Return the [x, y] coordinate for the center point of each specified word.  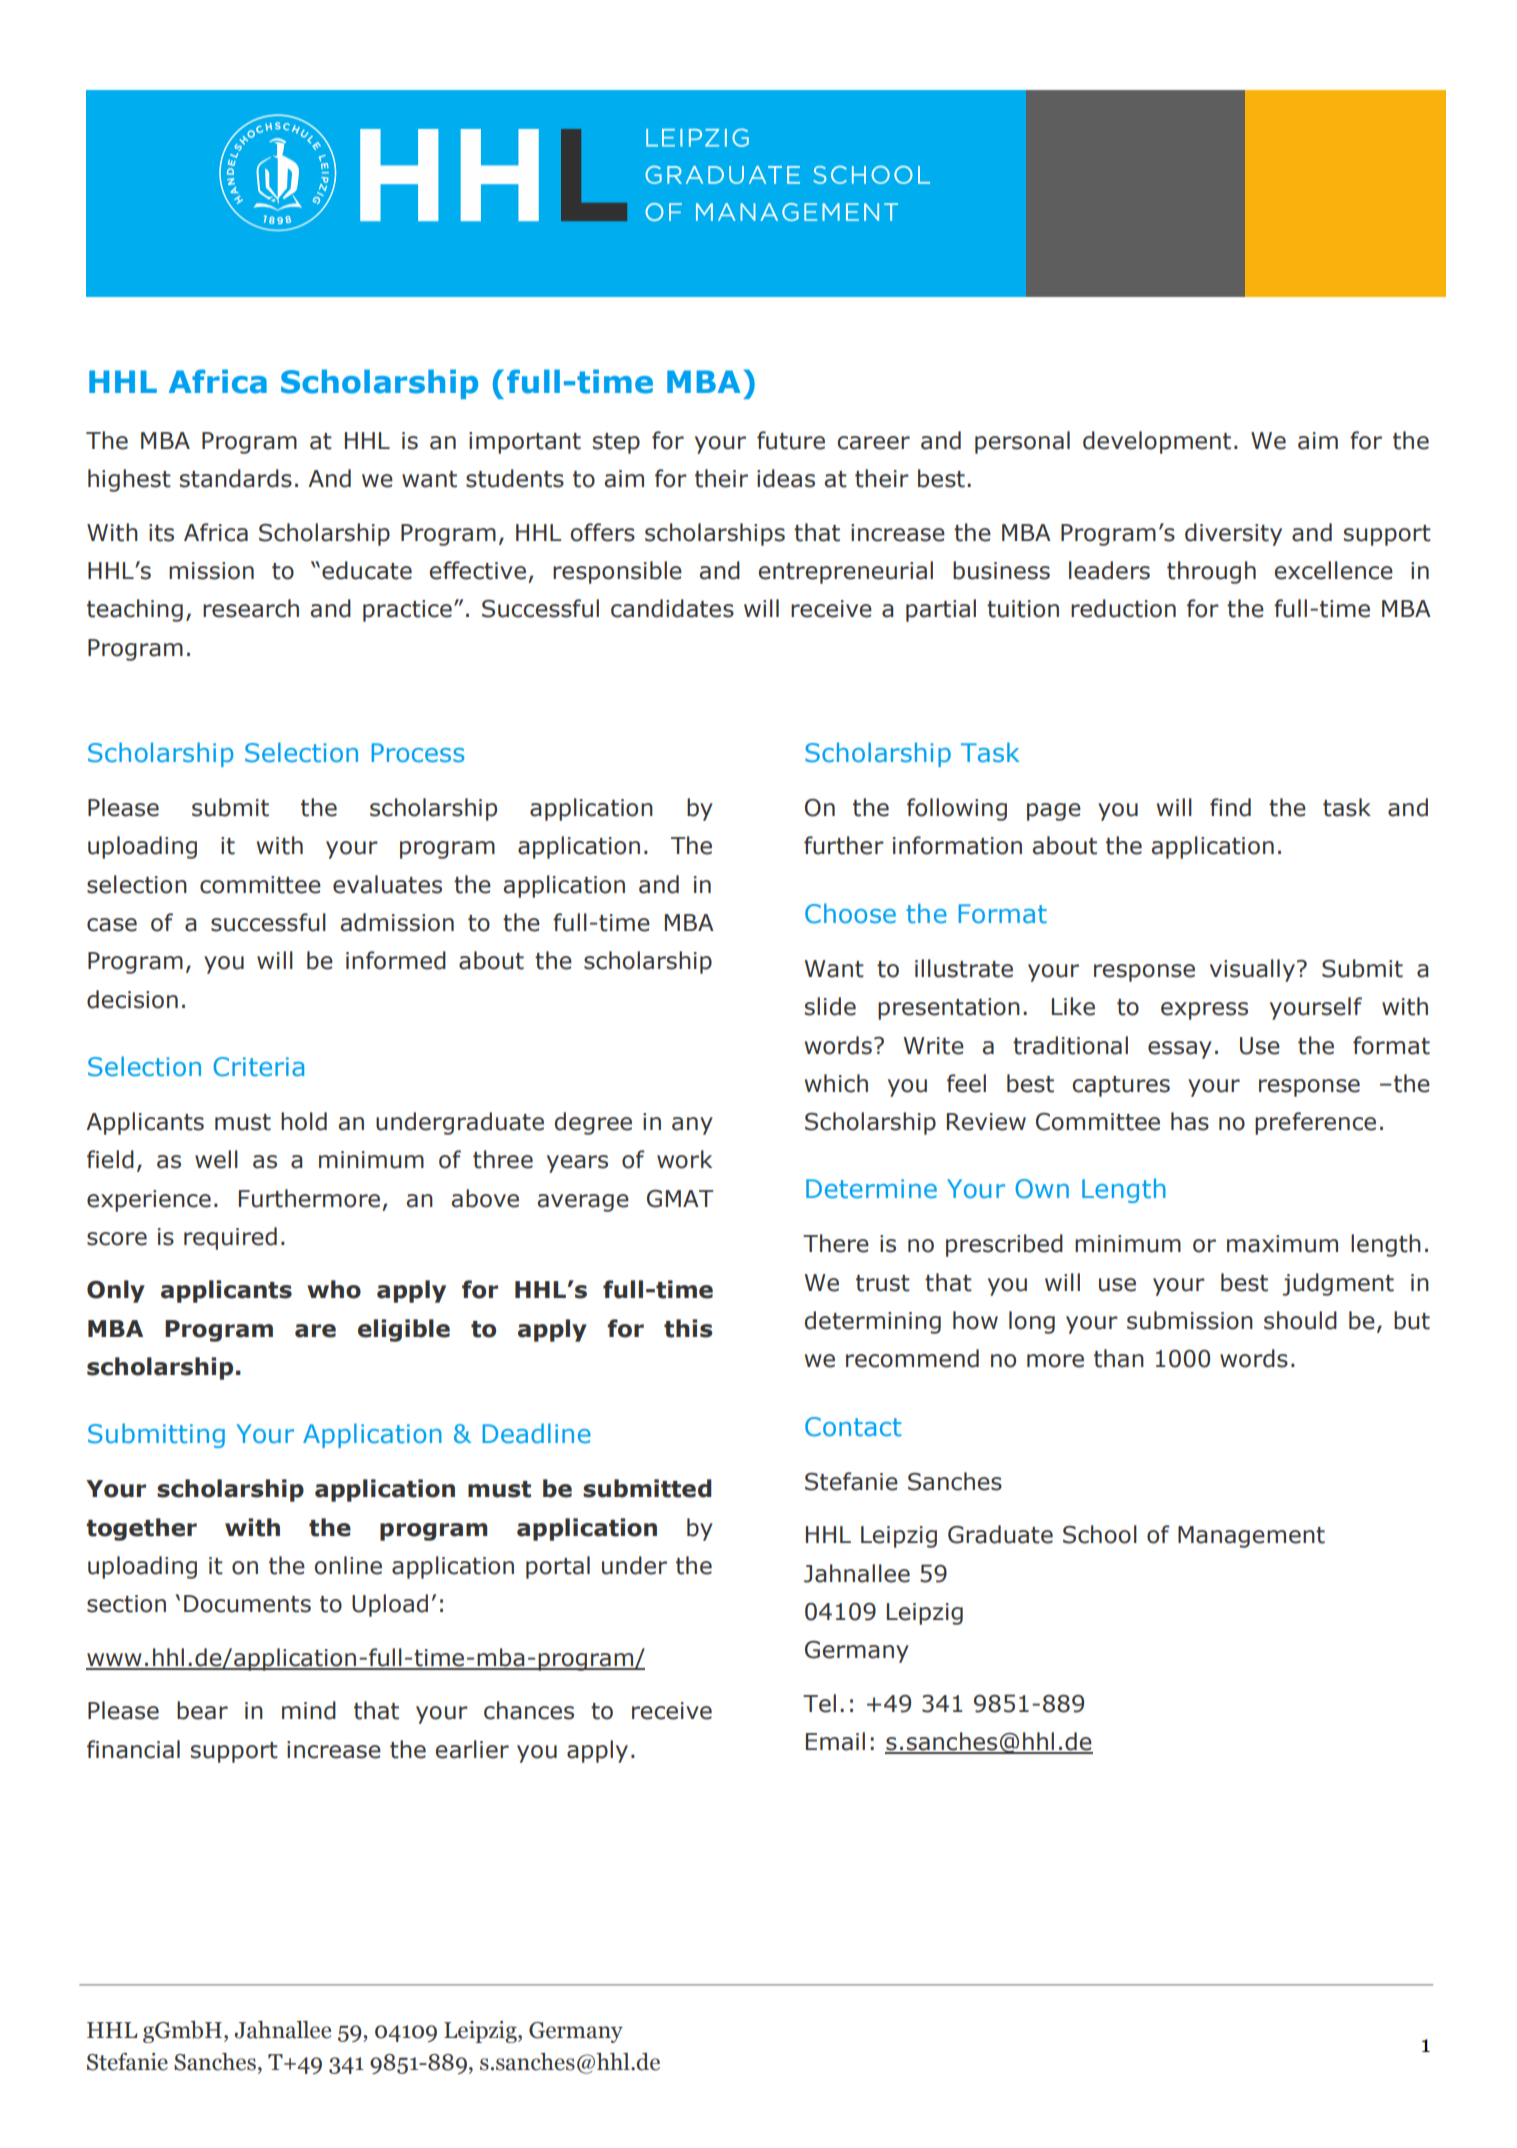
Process [418, 753]
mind [309, 1710]
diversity [1233, 534]
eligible [404, 1330]
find [1230, 807]
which [836, 1083]
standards [236, 478]
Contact [853, 1427]
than [1119, 1358]
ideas [786, 478]
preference [1315, 1123]
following [957, 809]
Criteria [259, 1067]
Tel [819, 1703]
